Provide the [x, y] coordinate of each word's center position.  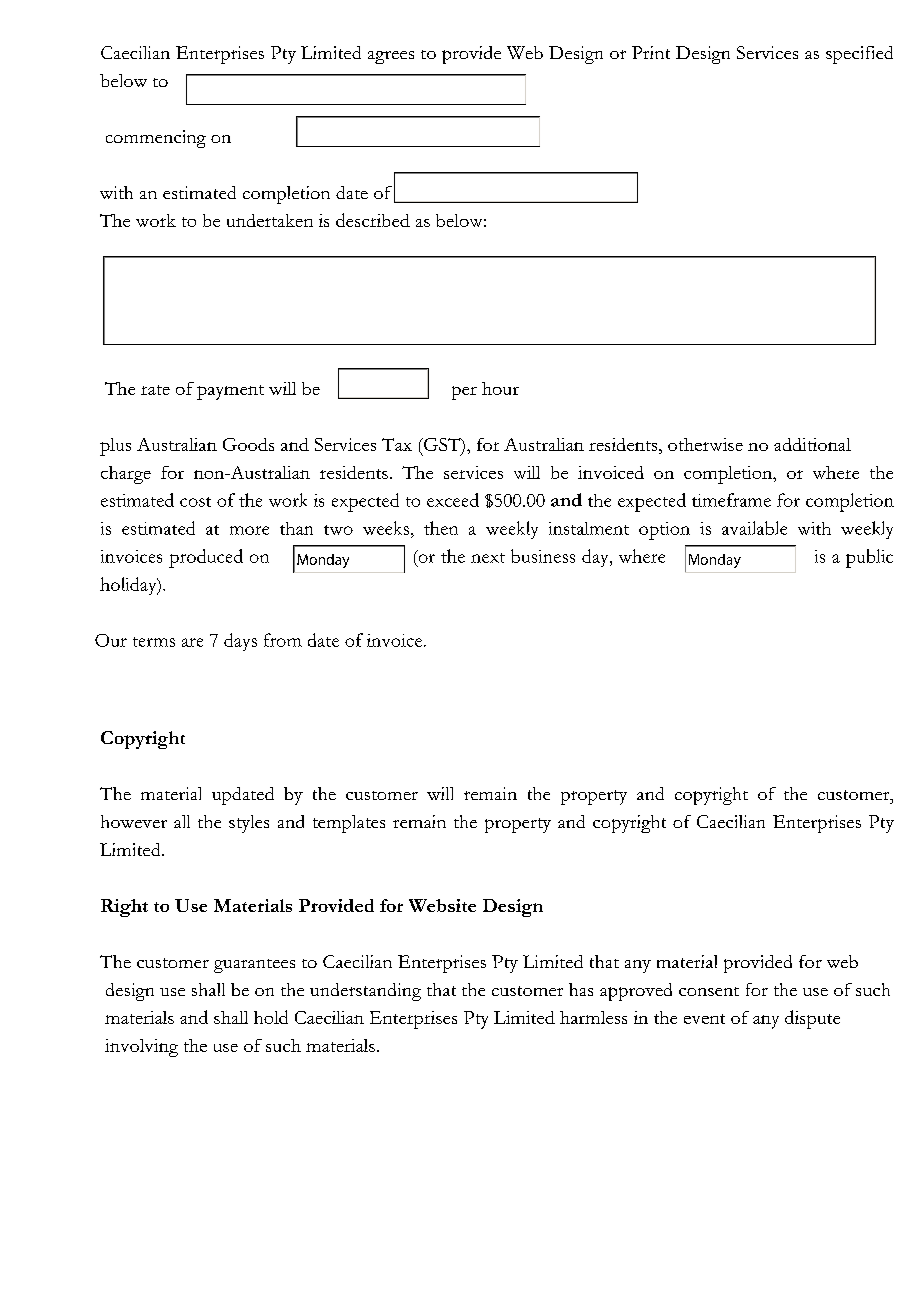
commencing [156, 139]
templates [349, 824]
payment [230, 392]
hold [271, 1017]
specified [859, 55]
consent [709, 991]
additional [812, 444]
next [488, 558]
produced [206, 558]
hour [500, 388]
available [754, 528]
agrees [391, 57]
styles [249, 824]
